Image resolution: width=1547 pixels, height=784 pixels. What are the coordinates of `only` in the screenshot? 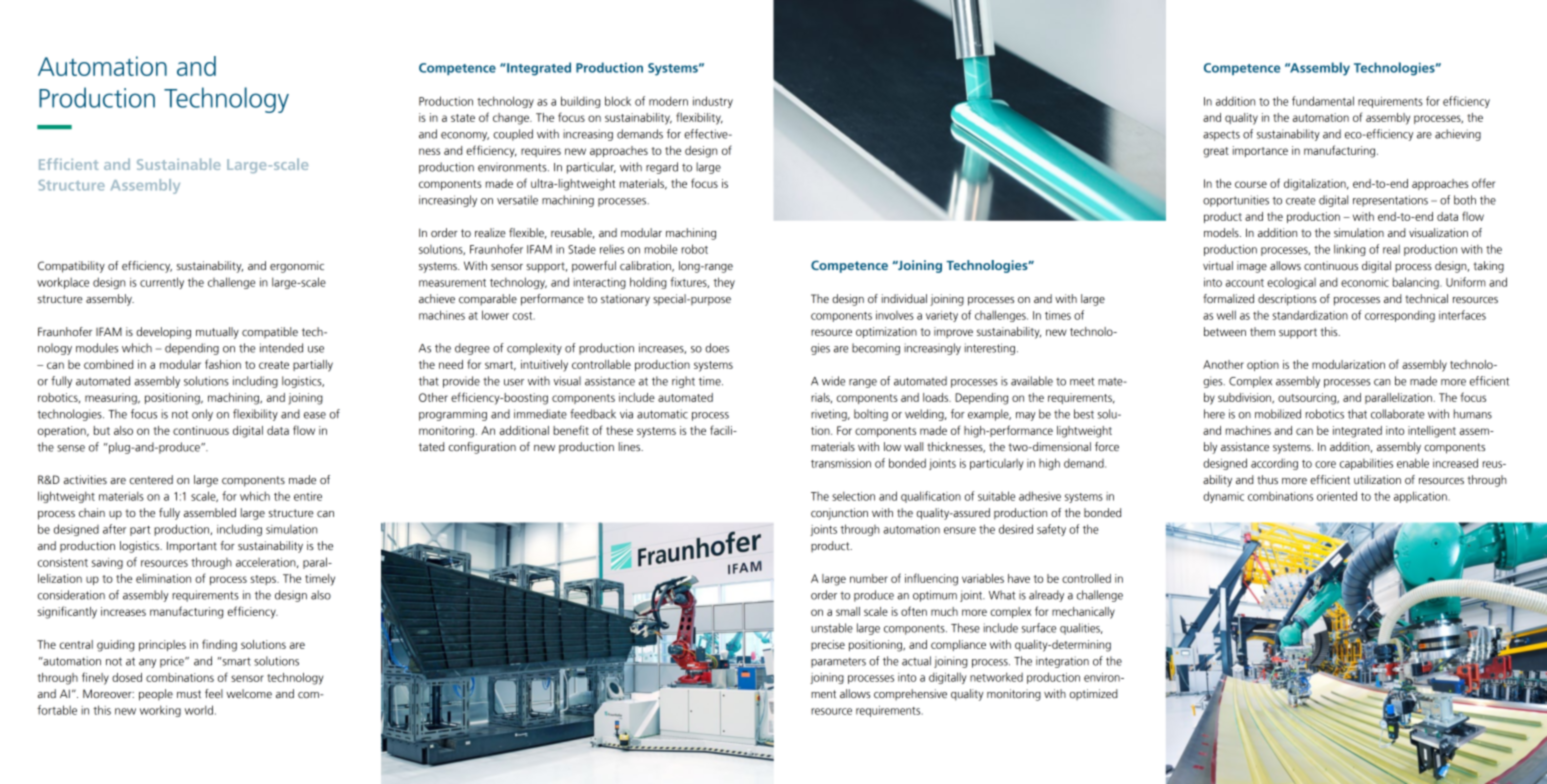 It's located at (202, 415).
